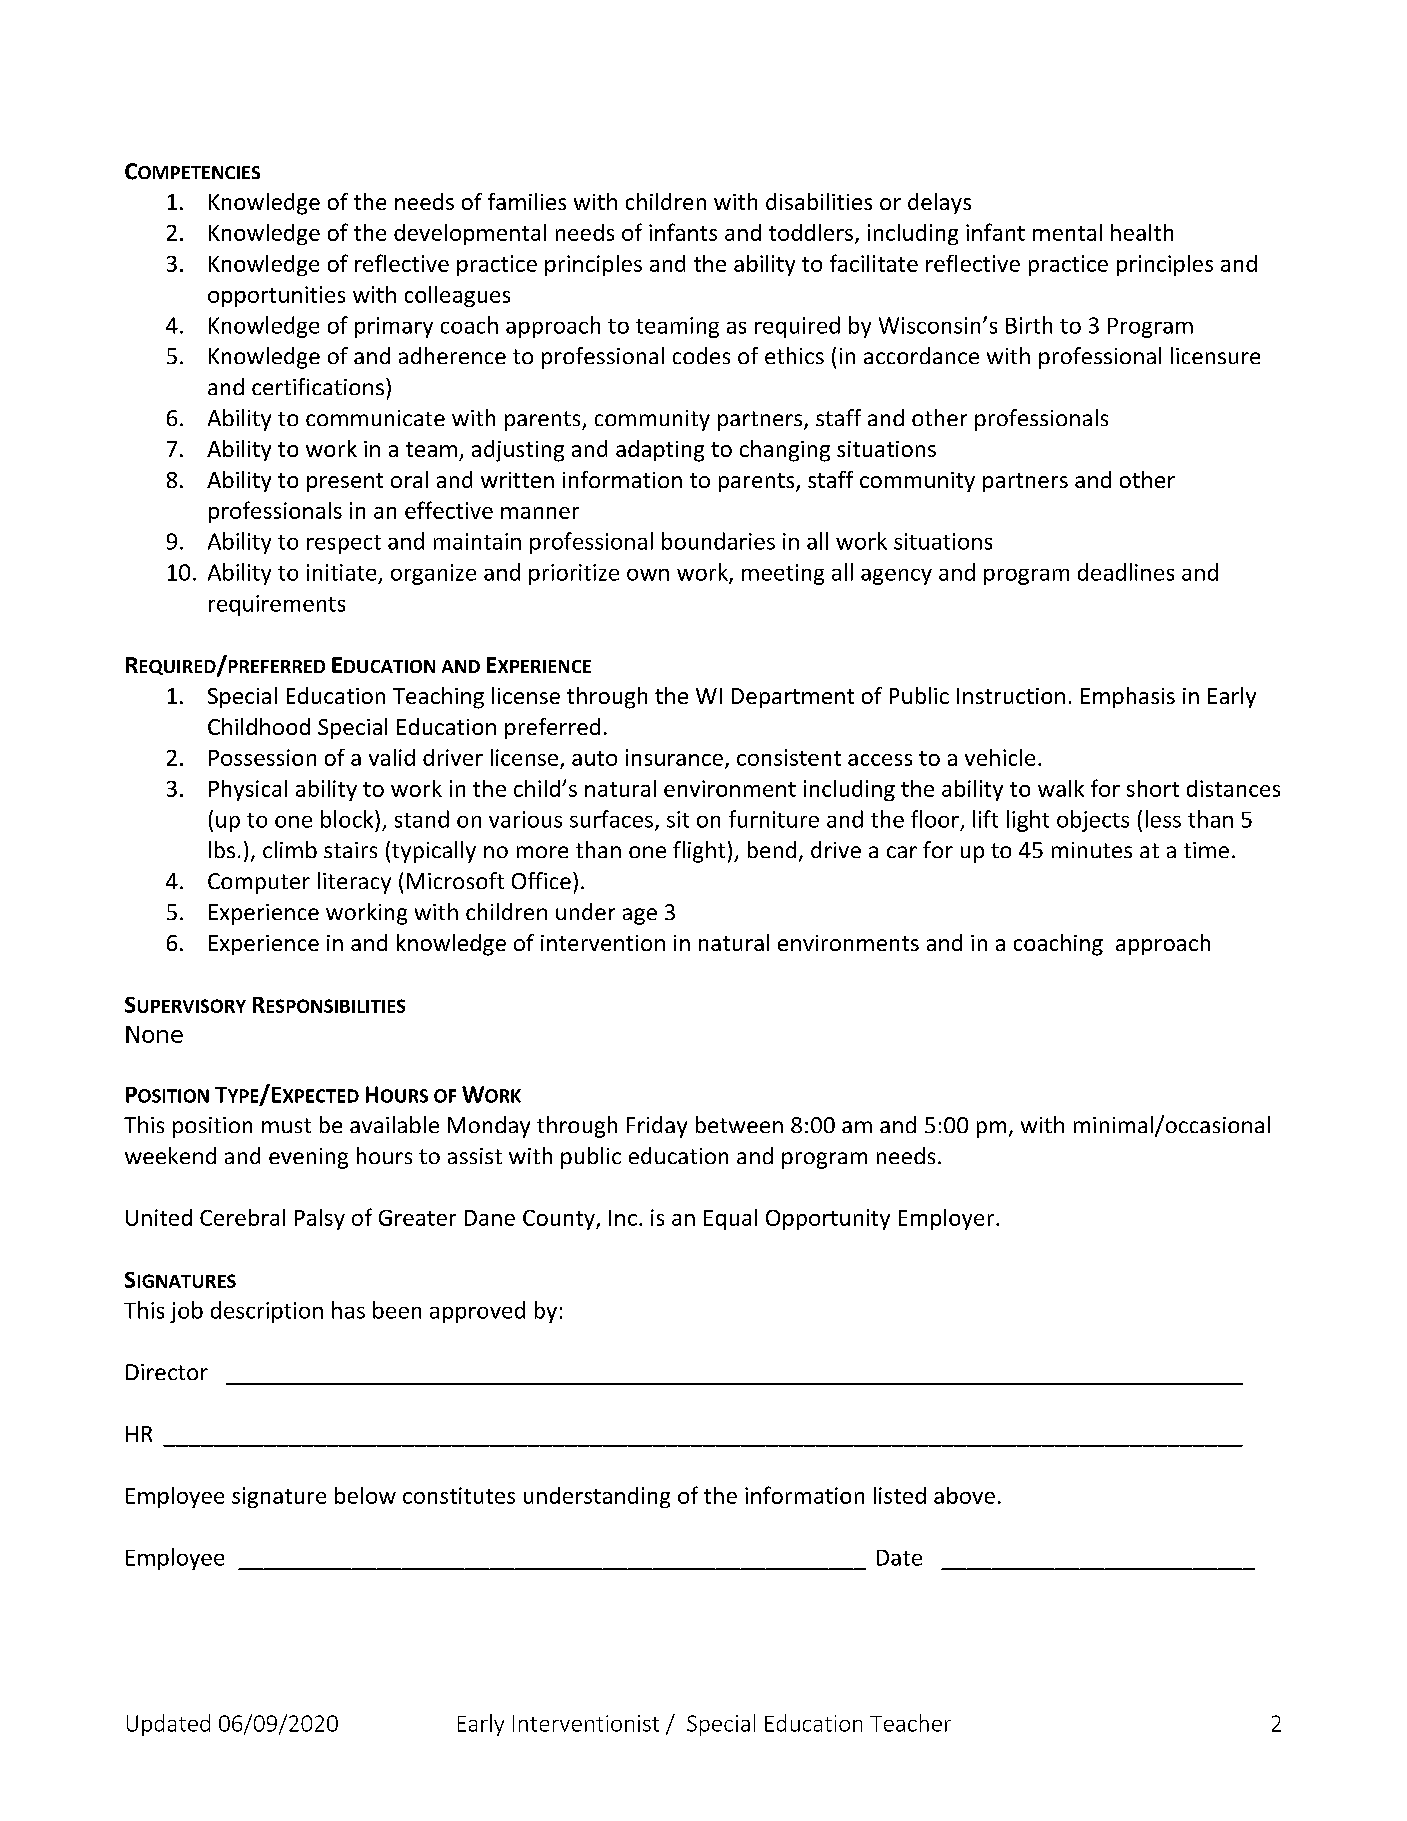 The height and width of the screenshot is (1821, 1407). Describe the element at coordinates (1142, 232) in the screenshot. I see `health` at that location.
